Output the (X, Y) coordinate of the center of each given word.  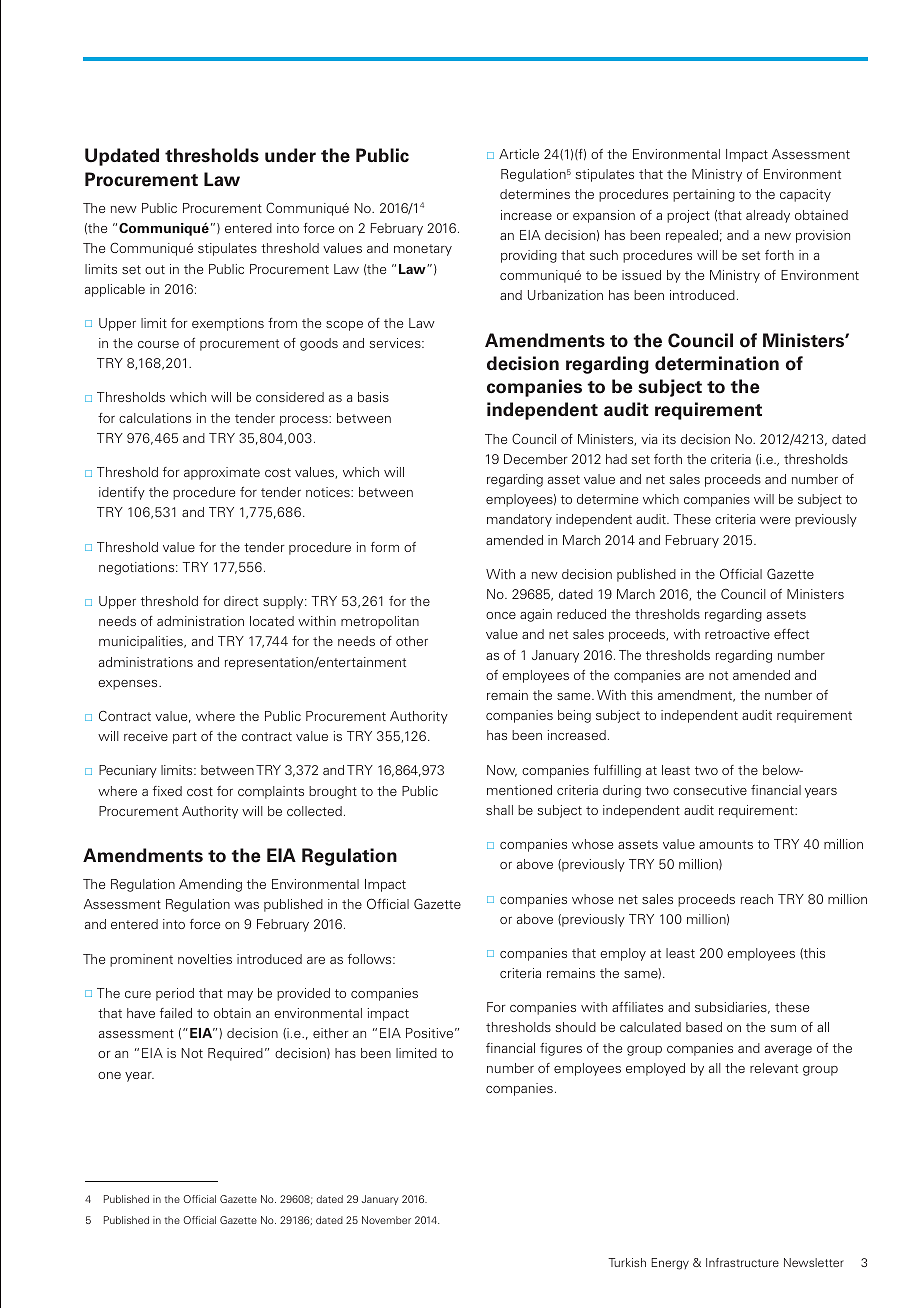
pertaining (704, 195)
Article (519, 154)
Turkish (627, 1262)
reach (757, 899)
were (775, 520)
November (386, 1220)
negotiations (138, 568)
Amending (210, 885)
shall (499, 810)
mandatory (519, 520)
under (290, 155)
